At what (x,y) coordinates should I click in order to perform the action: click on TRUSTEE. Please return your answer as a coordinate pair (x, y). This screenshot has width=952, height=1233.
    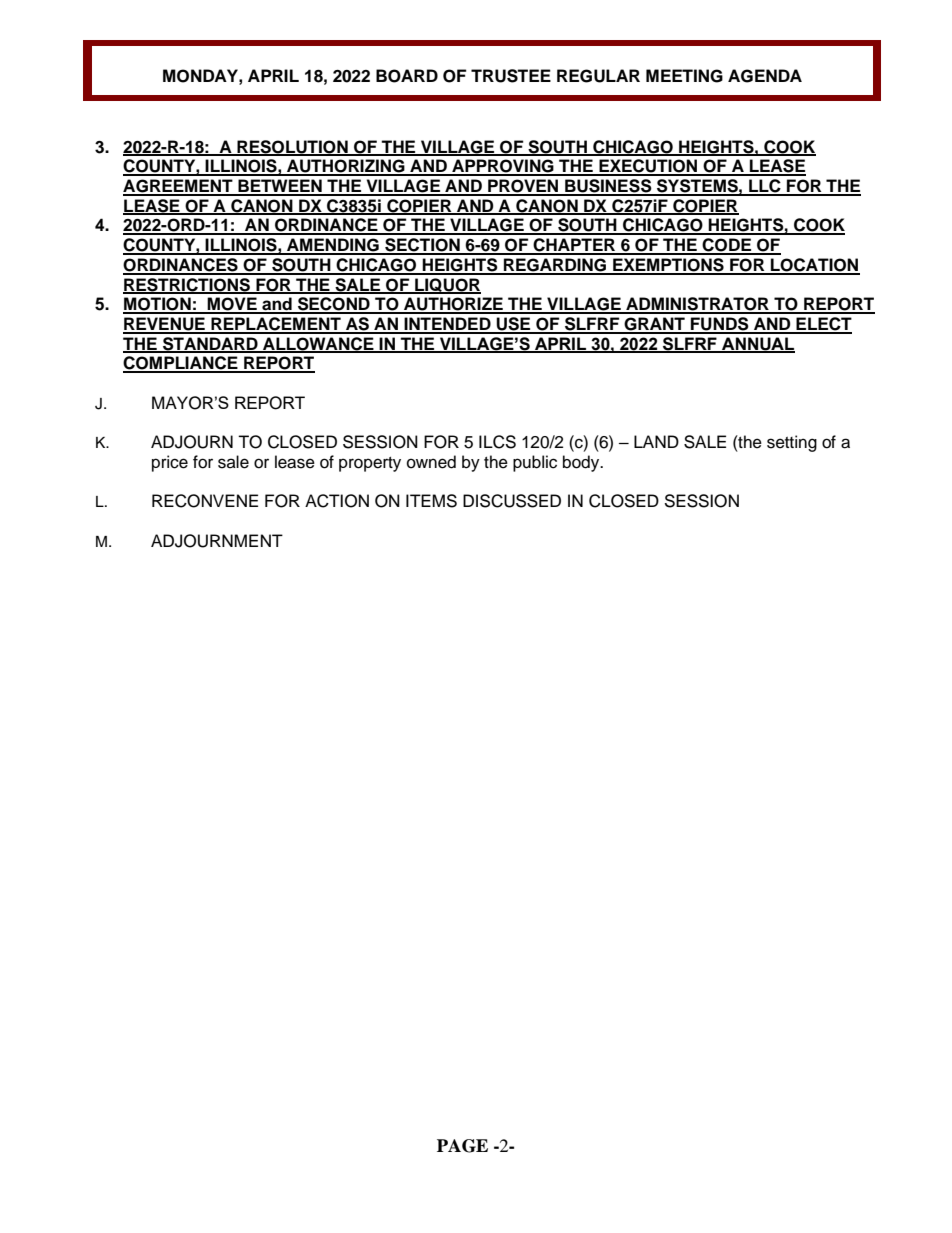
    Looking at the image, I should click on (511, 76).
